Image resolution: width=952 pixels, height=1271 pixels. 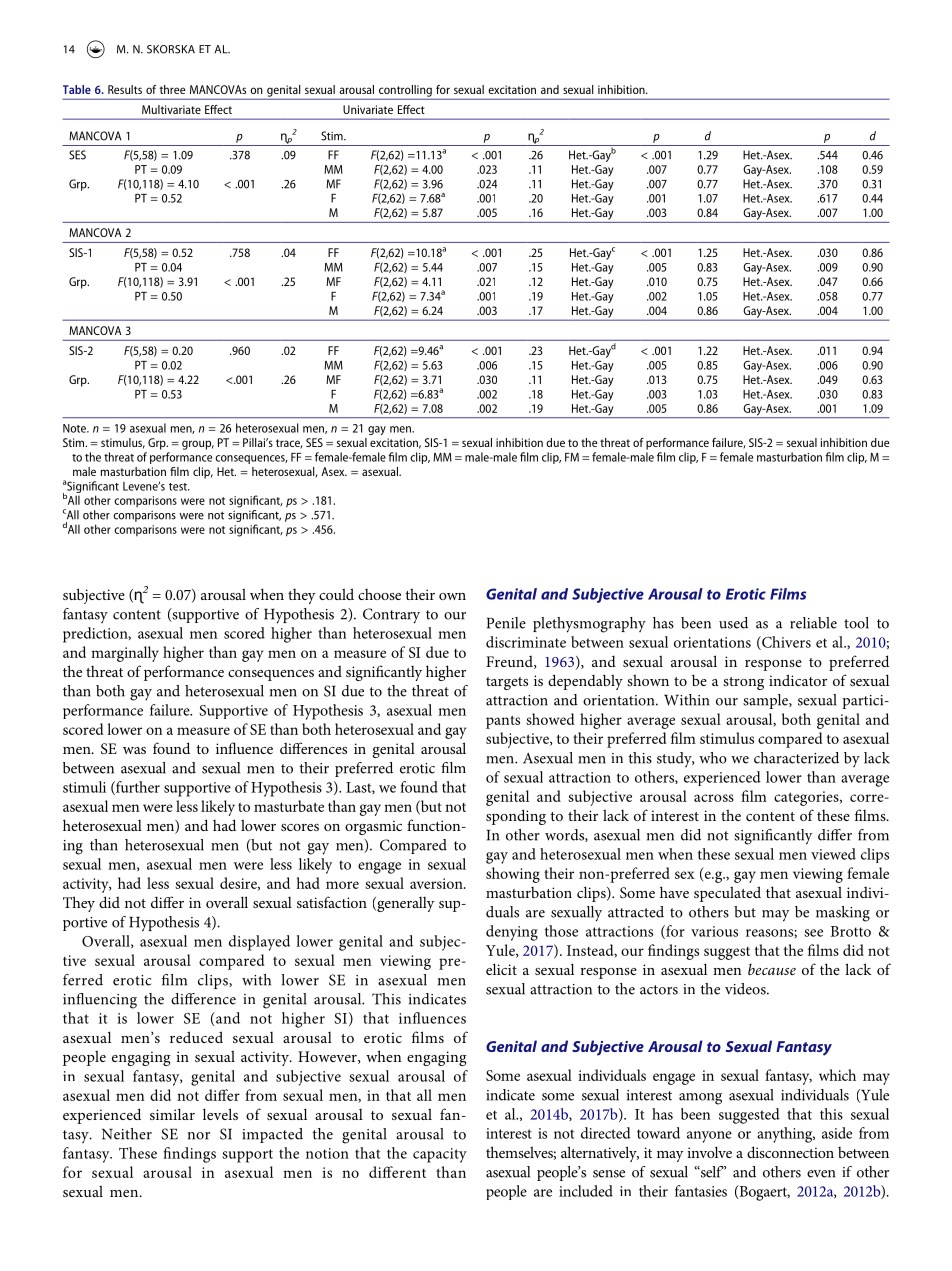 I want to click on disconnection, so click(x=790, y=1152).
